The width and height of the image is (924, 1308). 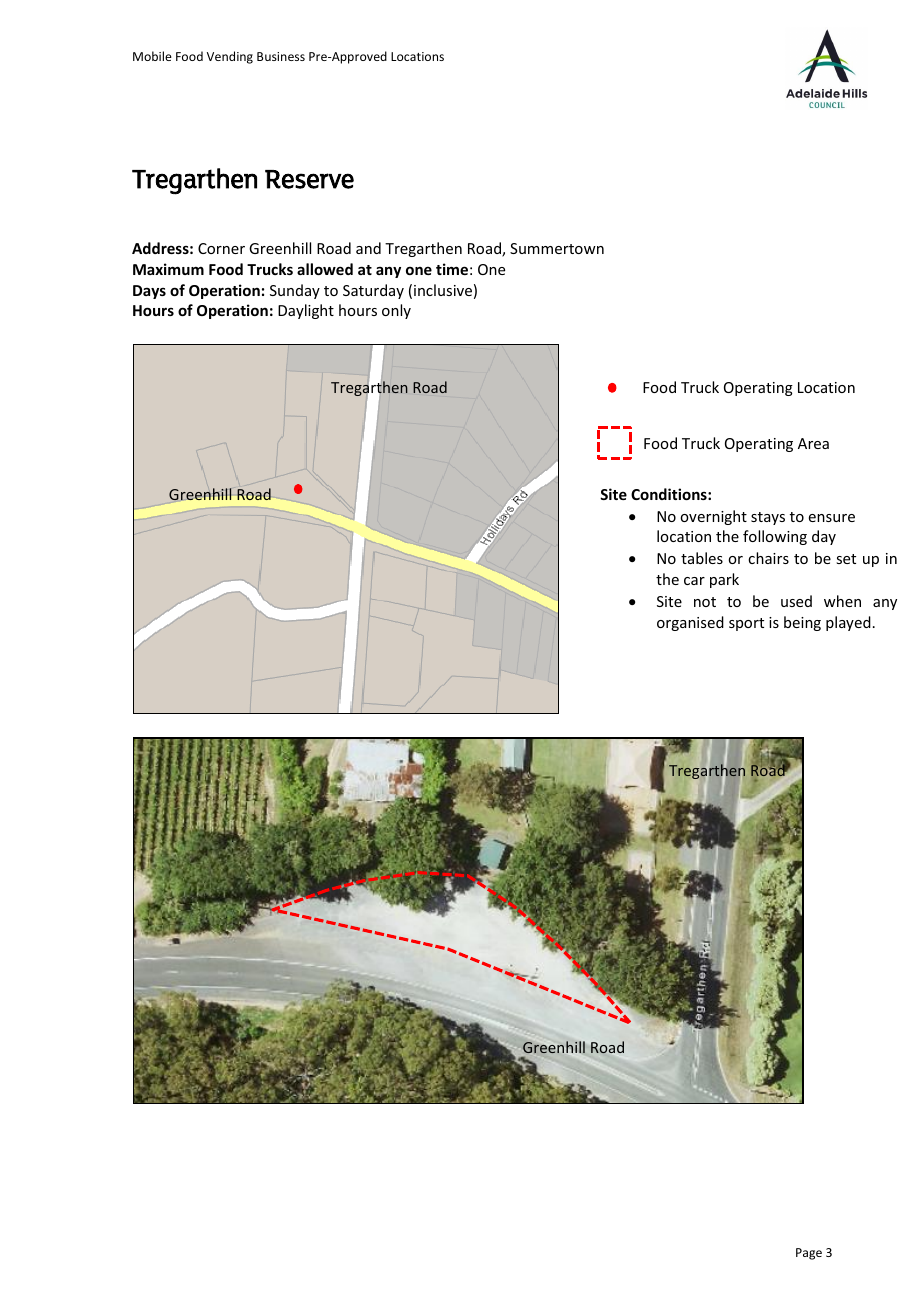 What do you see at coordinates (848, 623) in the image?
I see `played` at bounding box center [848, 623].
